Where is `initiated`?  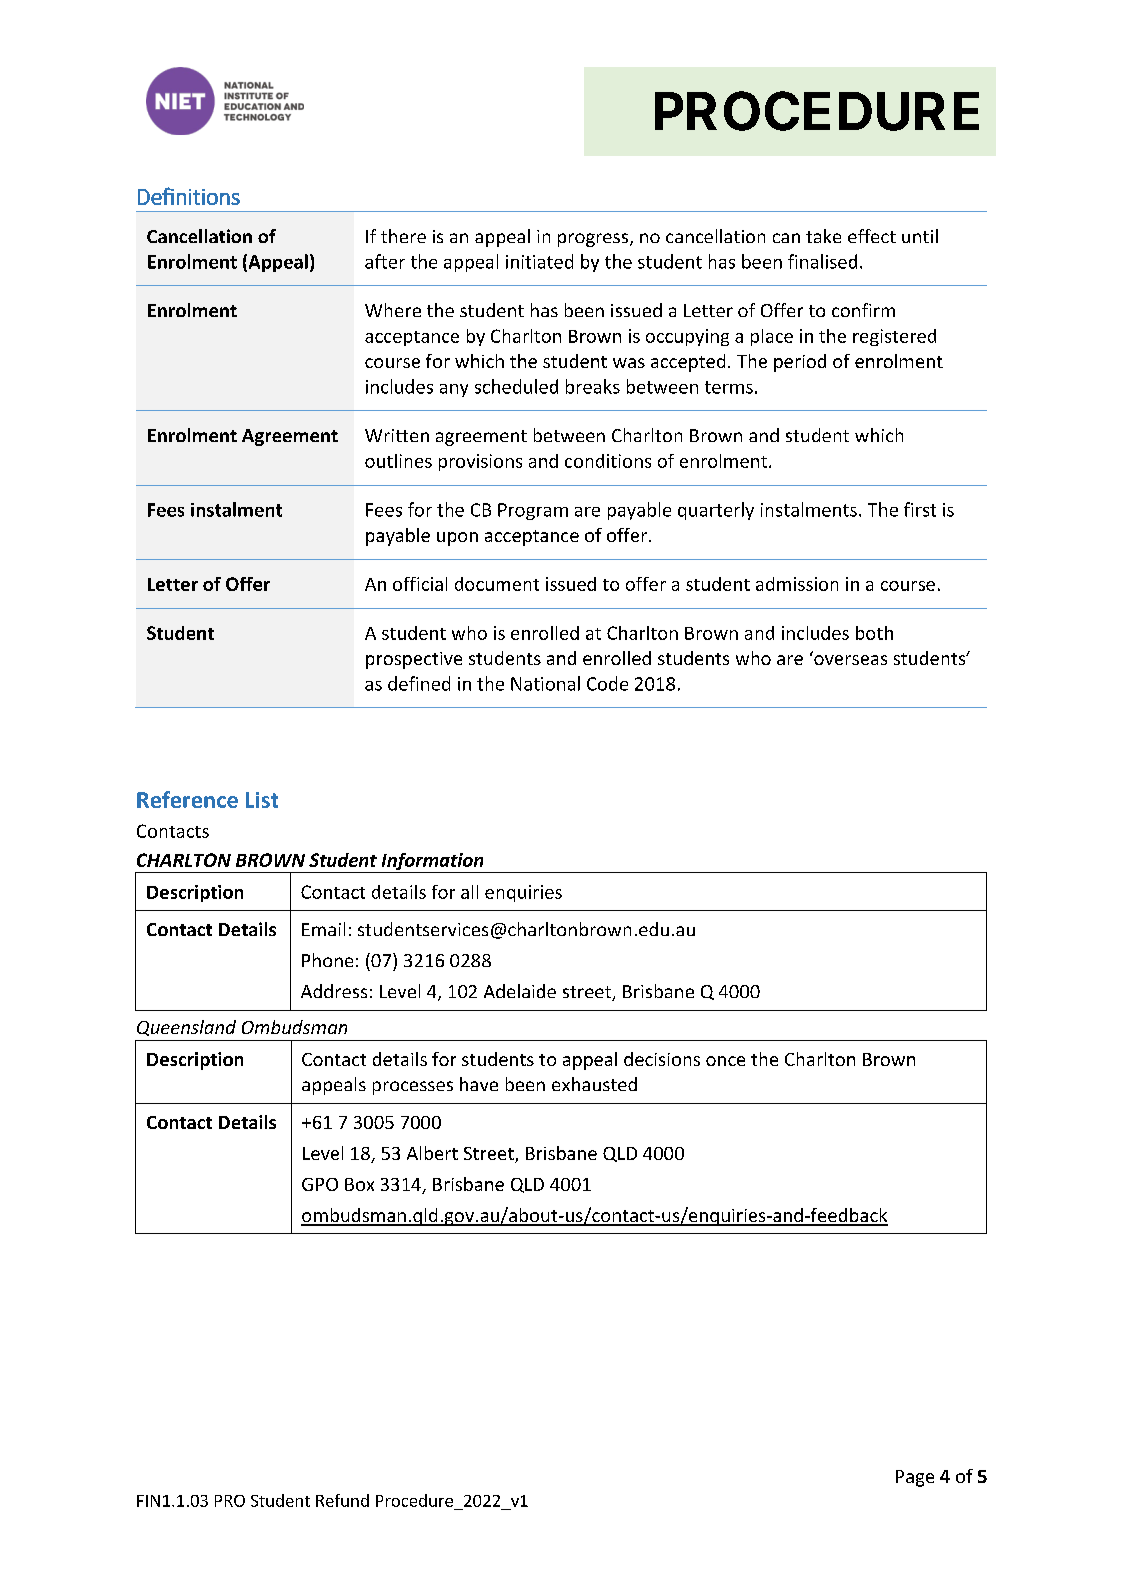
initiated is located at coordinates (539, 261).
